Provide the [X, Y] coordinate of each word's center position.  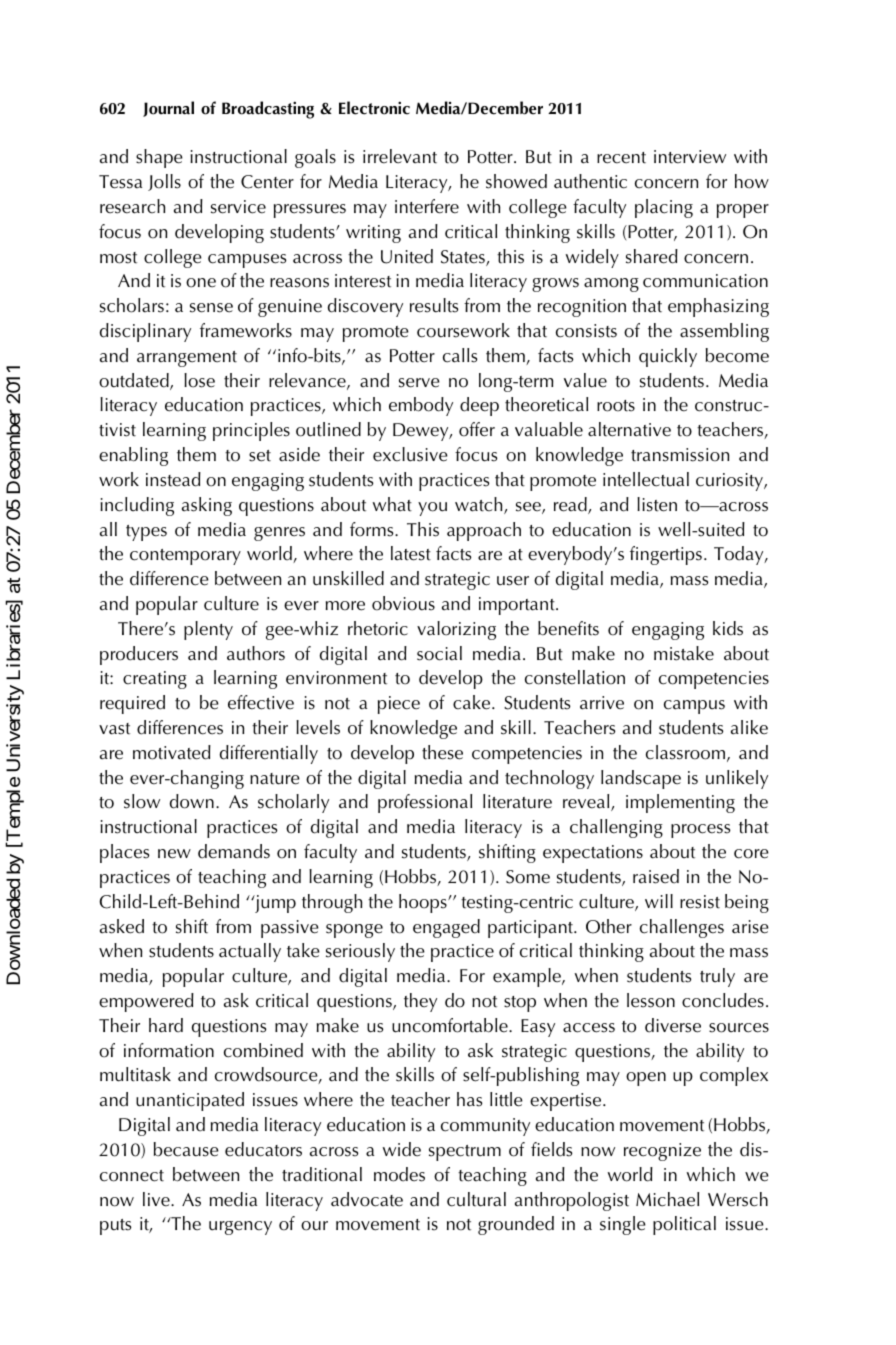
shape [159, 158]
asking [207, 506]
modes [399, 1174]
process [700, 831]
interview [690, 157]
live [157, 1199]
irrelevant [400, 156]
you [432, 509]
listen [657, 504]
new [174, 854]
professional [425, 803]
